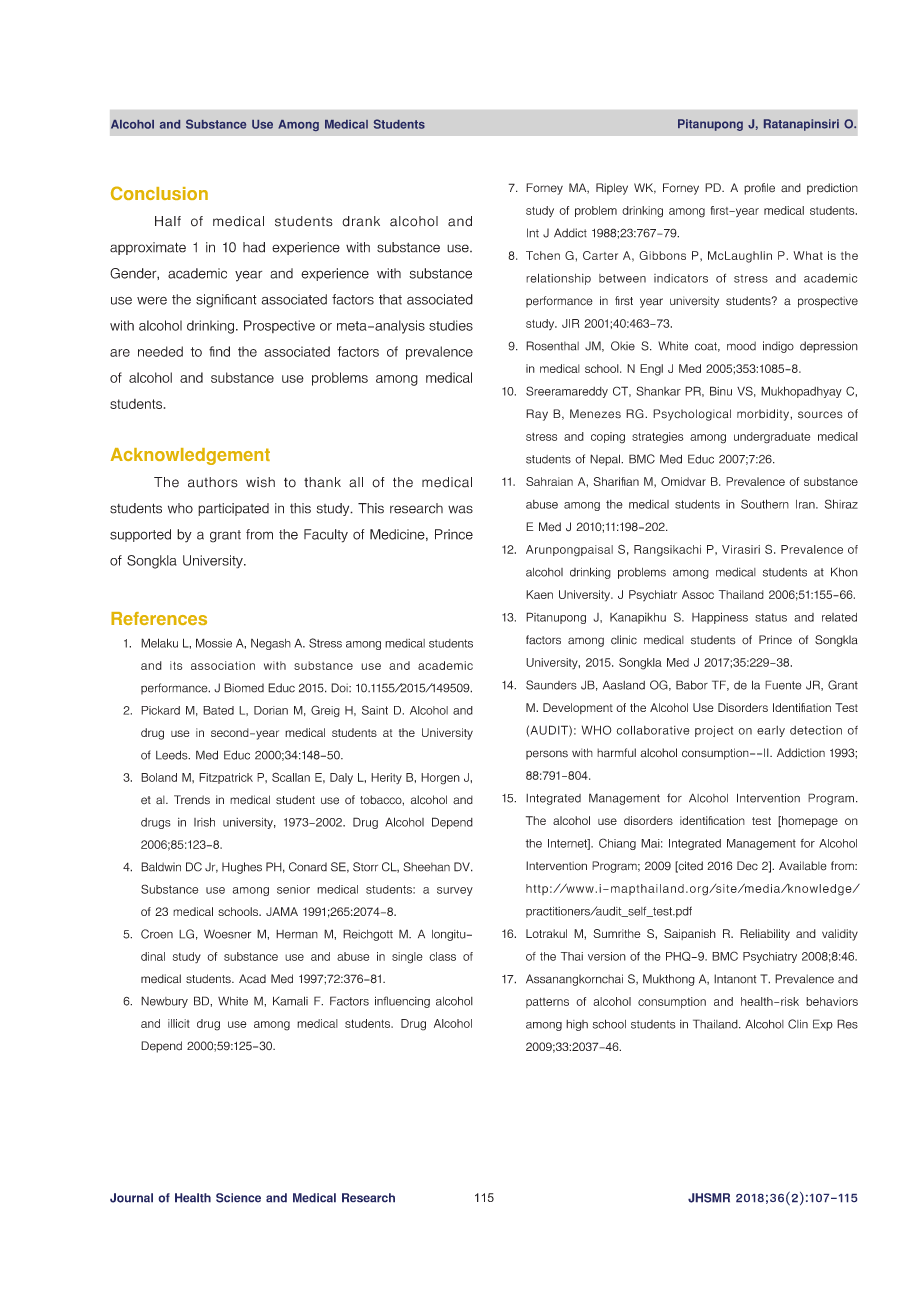 The height and width of the document is (1308, 924). What do you see at coordinates (577, 1025) in the document?
I see `high` at bounding box center [577, 1025].
